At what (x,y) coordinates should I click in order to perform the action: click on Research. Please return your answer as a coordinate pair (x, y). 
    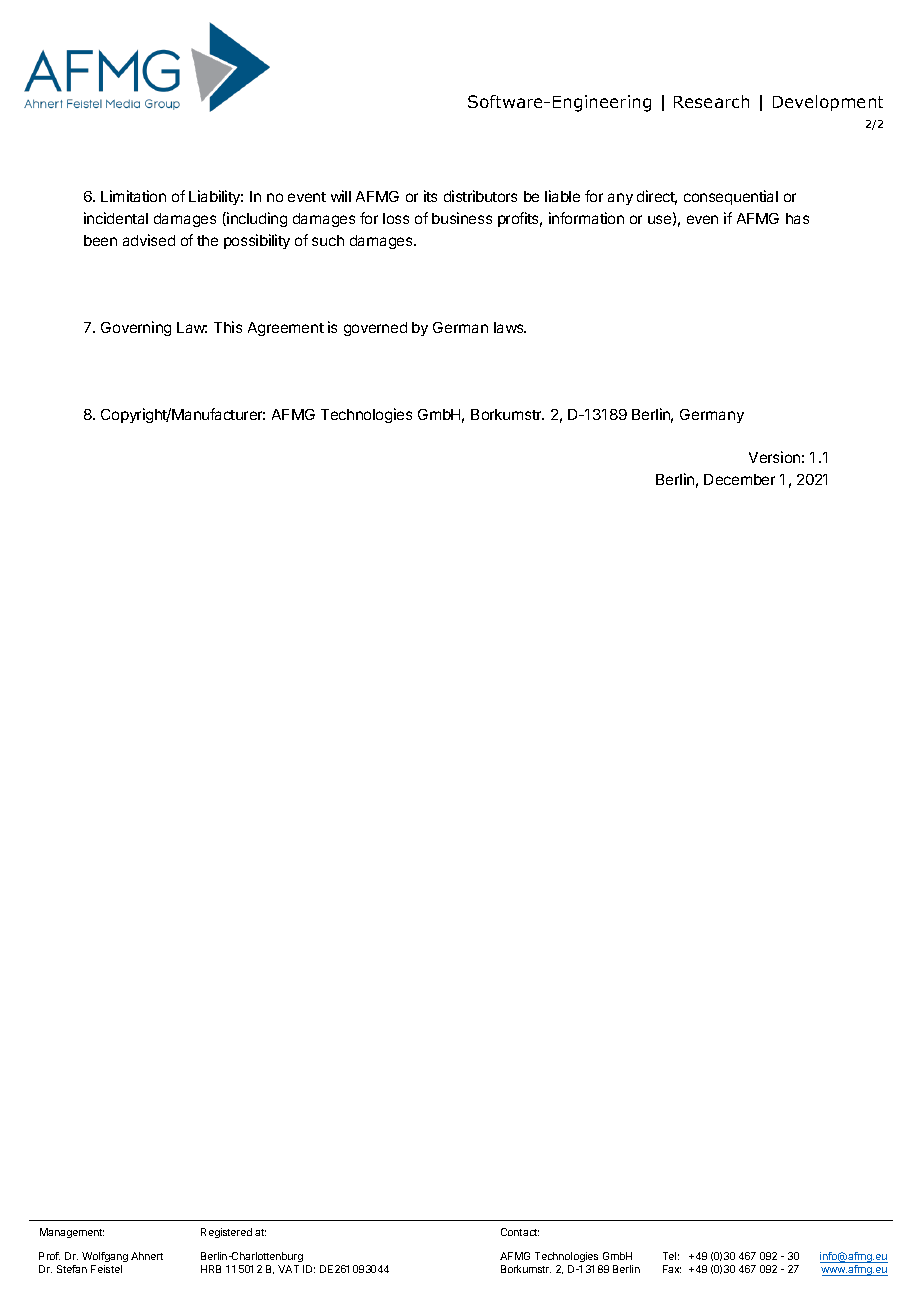
    Looking at the image, I should click on (711, 101).
